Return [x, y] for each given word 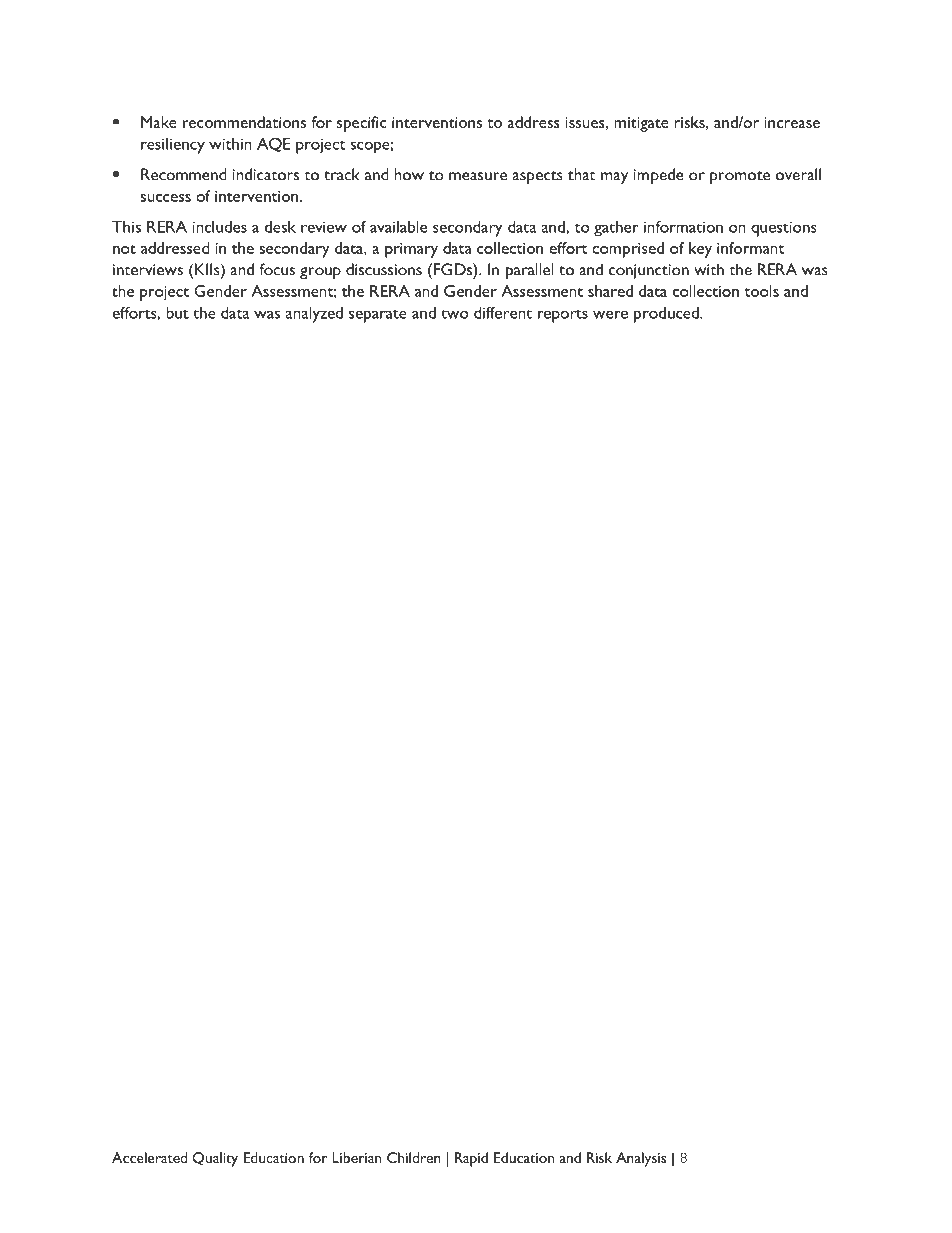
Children [414, 1157]
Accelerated [149, 1157]
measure [478, 176]
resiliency [173, 146]
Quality [215, 1159]
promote [740, 177]
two [455, 314]
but [177, 313]
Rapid [471, 1159]
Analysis [641, 1159]
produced [667, 315]
